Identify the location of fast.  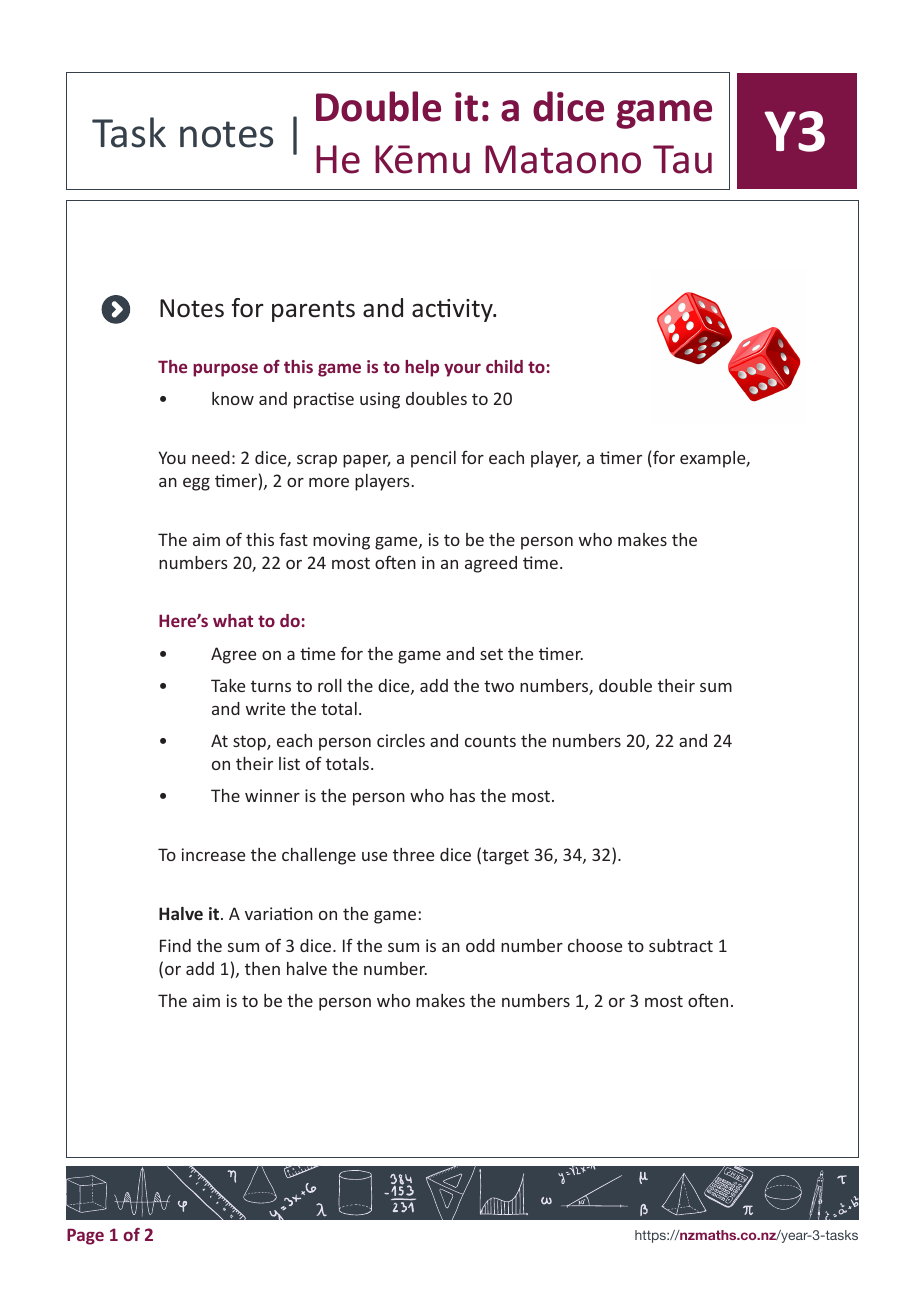
(293, 539).
